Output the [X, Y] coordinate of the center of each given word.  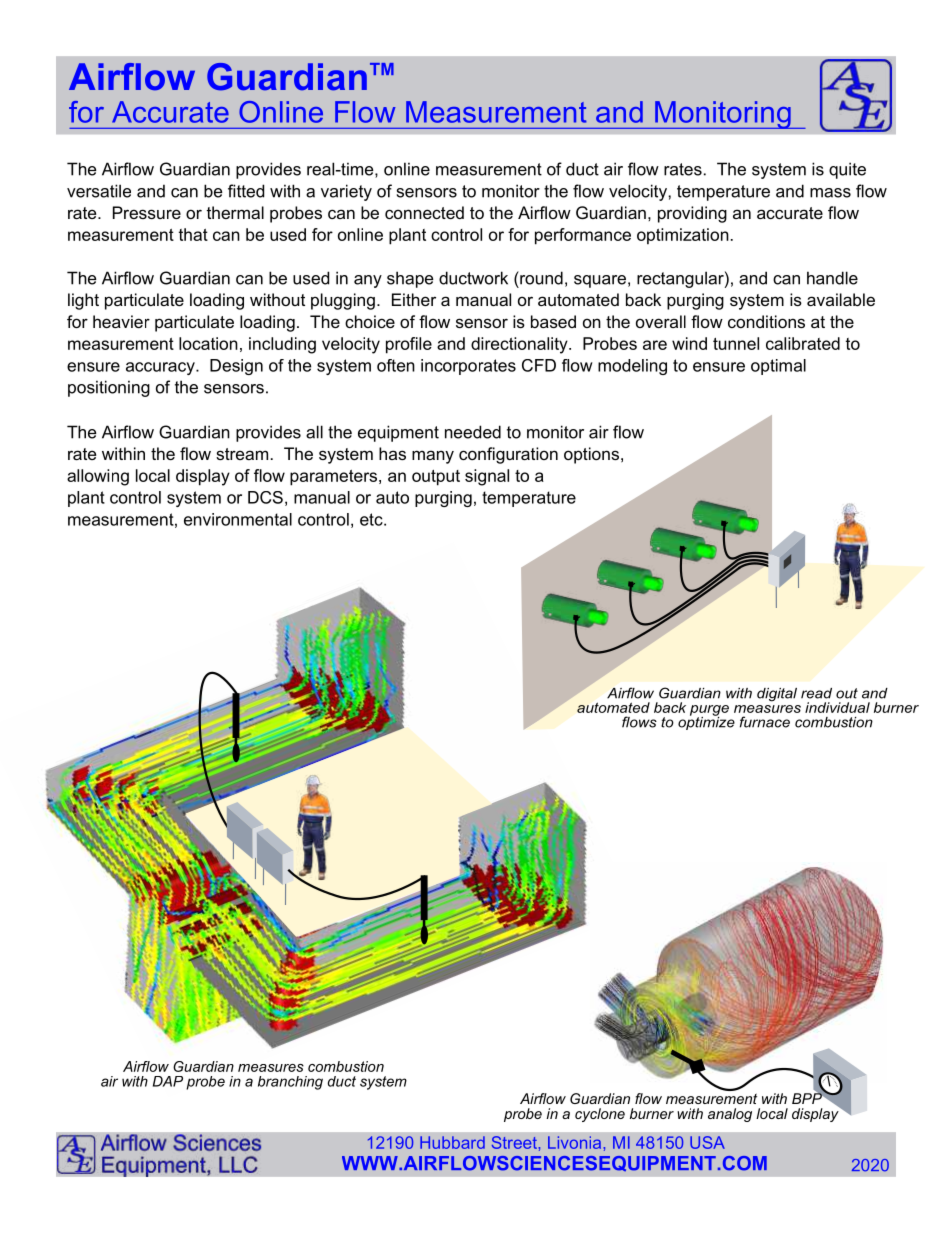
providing [692, 214]
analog [730, 1115]
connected [424, 212]
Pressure [147, 212]
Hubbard [452, 1142]
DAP [168, 1081]
